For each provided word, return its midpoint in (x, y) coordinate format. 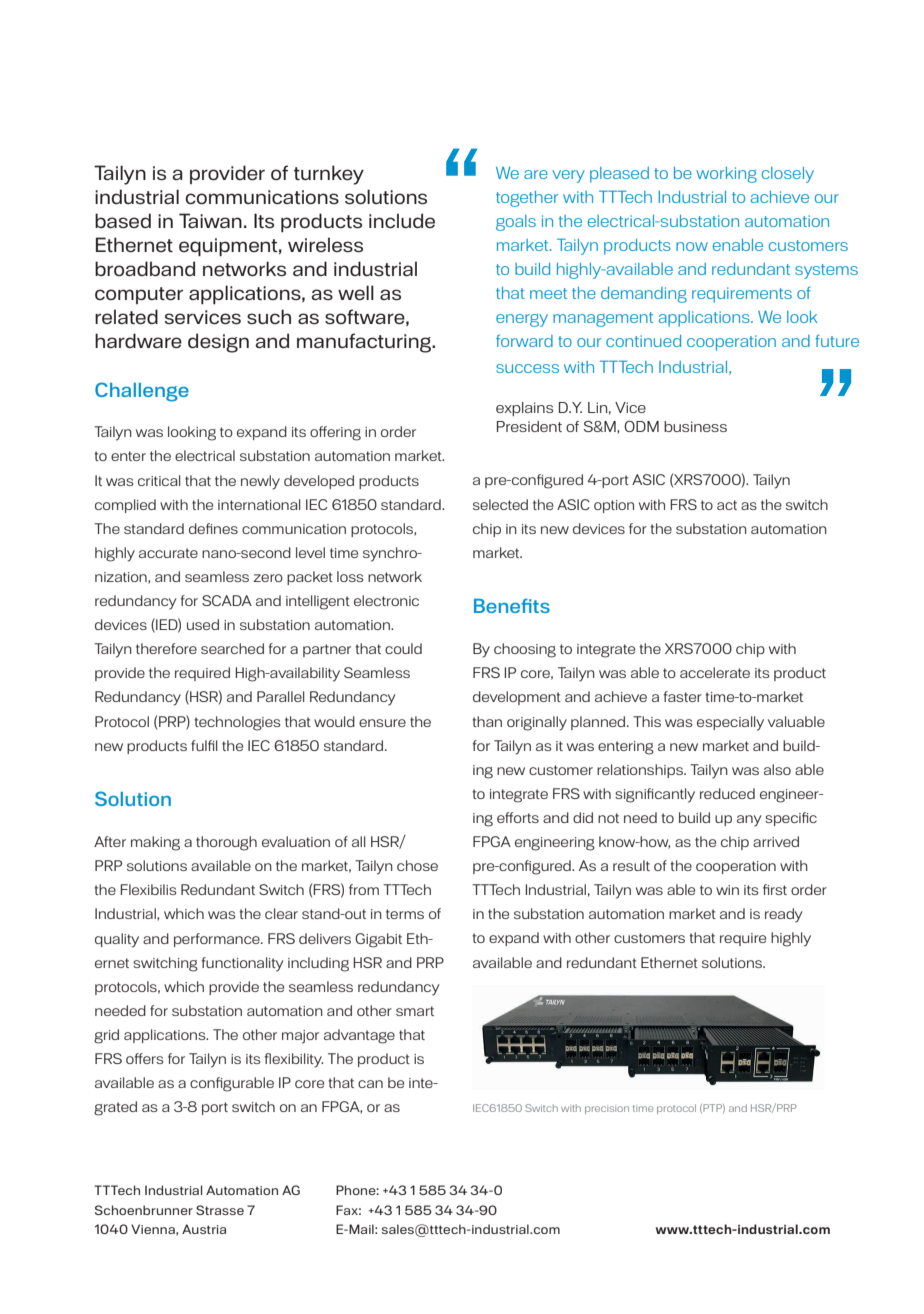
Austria (204, 1229)
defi (200, 528)
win (727, 890)
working (726, 175)
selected (500, 504)
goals (516, 223)
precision (607, 1110)
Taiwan (210, 220)
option (614, 506)
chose (417, 865)
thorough (226, 843)
